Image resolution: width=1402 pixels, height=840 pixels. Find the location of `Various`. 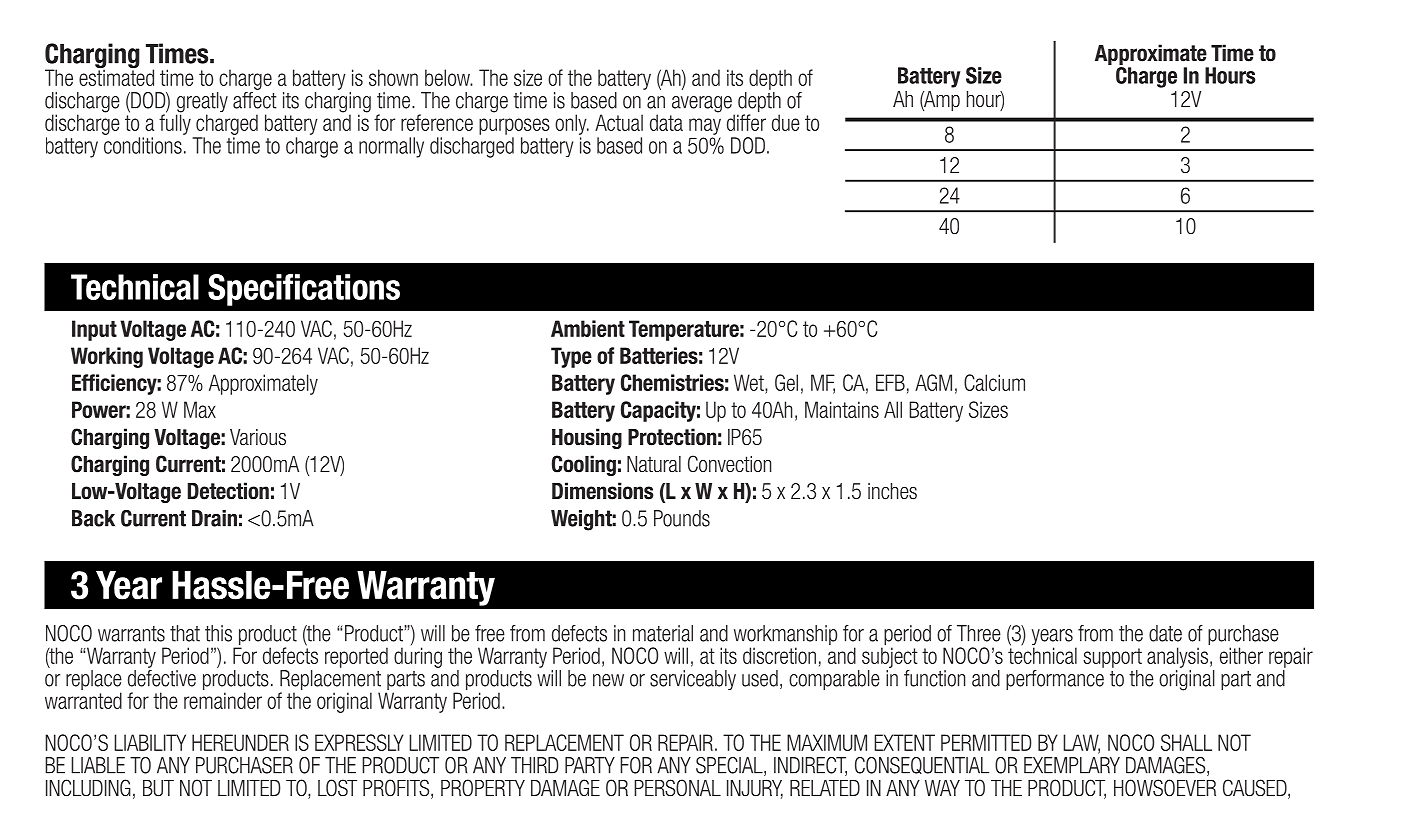

Various is located at coordinates (258, 437).
